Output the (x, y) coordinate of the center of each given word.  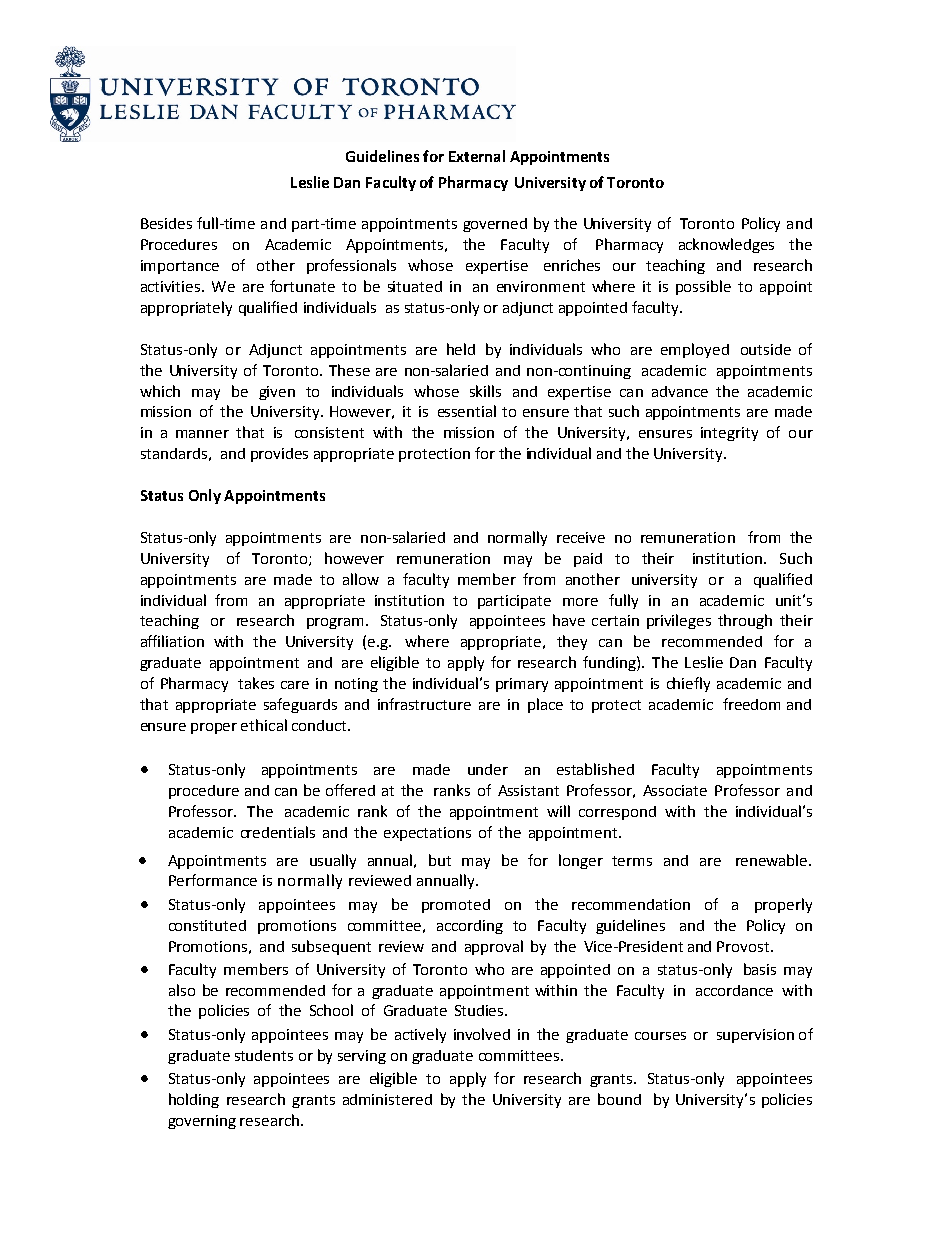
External (477, 156)
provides (279, 455)
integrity (729, 434)
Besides (166, 223)
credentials (278, 832)
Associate (675, 790)
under (488, 769)
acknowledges (726, 245)
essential (467, 411)
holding (194, 1100)
